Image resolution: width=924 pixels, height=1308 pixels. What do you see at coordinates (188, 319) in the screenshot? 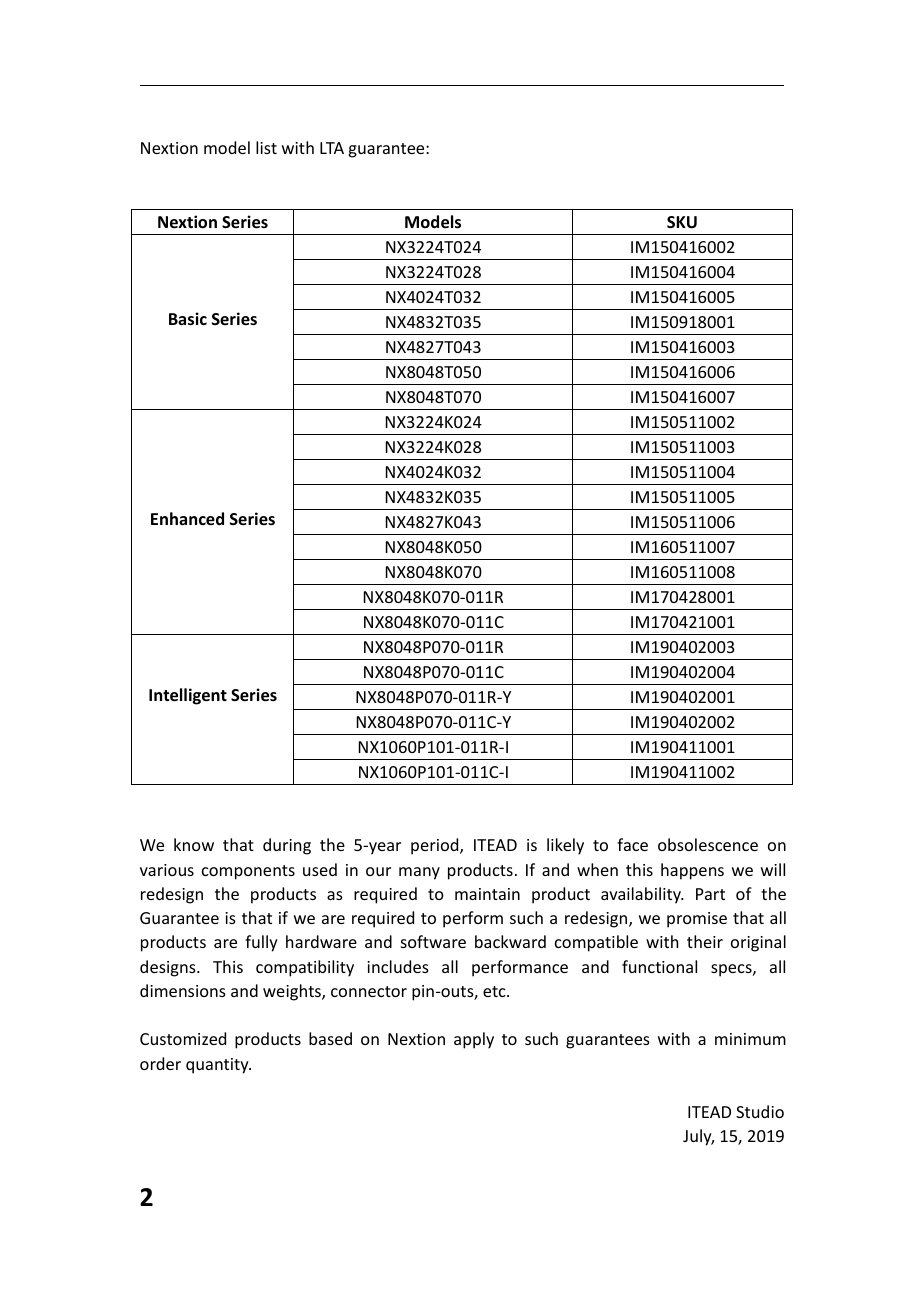
I see `Basic` at bounding box center [188, 319].
